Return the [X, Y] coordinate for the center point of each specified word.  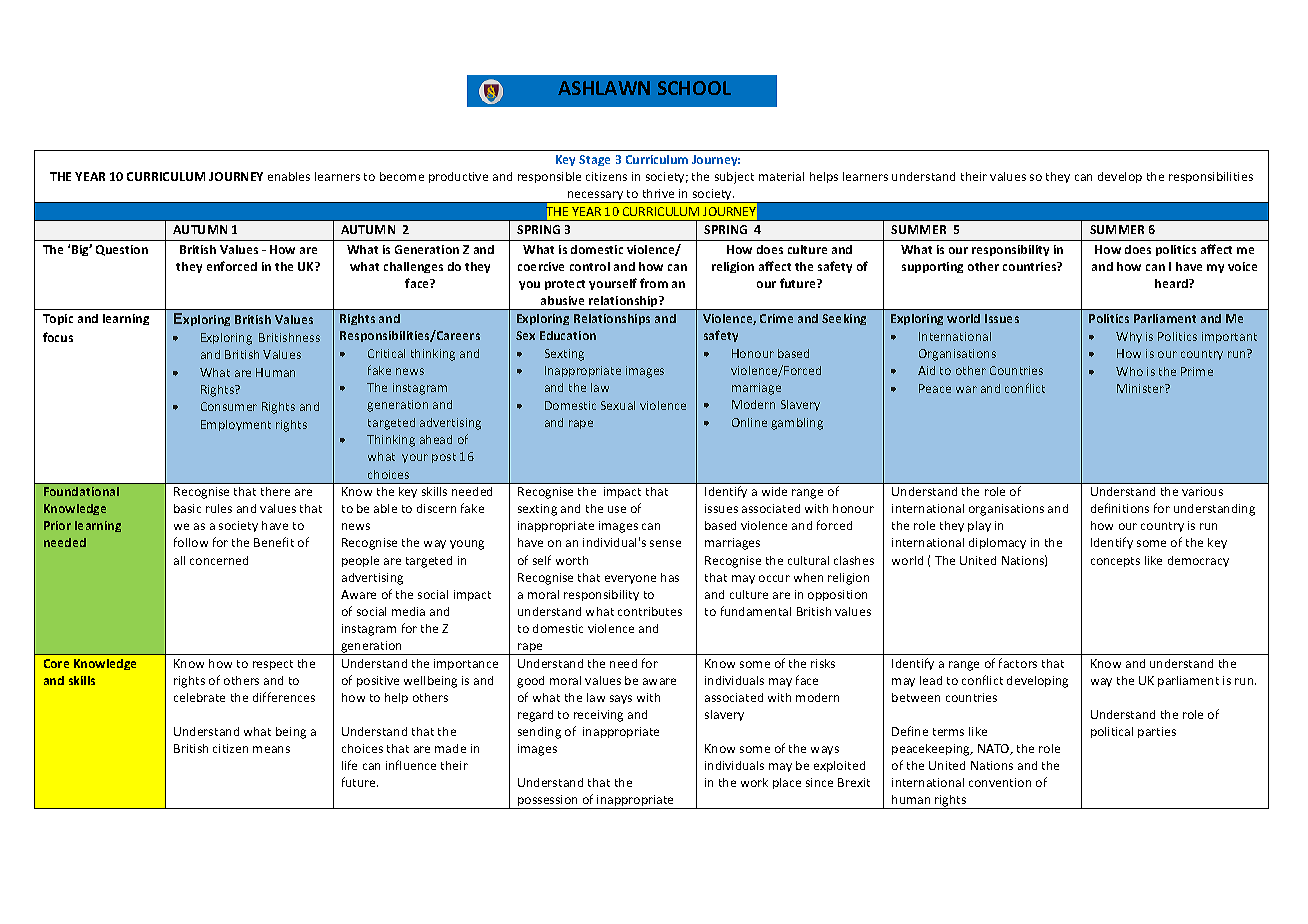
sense [665, 543]
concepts [1115, 562]
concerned [219, 560]
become [402, 176]
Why [1129, 337]
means [271, 749]
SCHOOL [694, 88]
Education [568, 335]
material [781, 176]
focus [58, 337]
